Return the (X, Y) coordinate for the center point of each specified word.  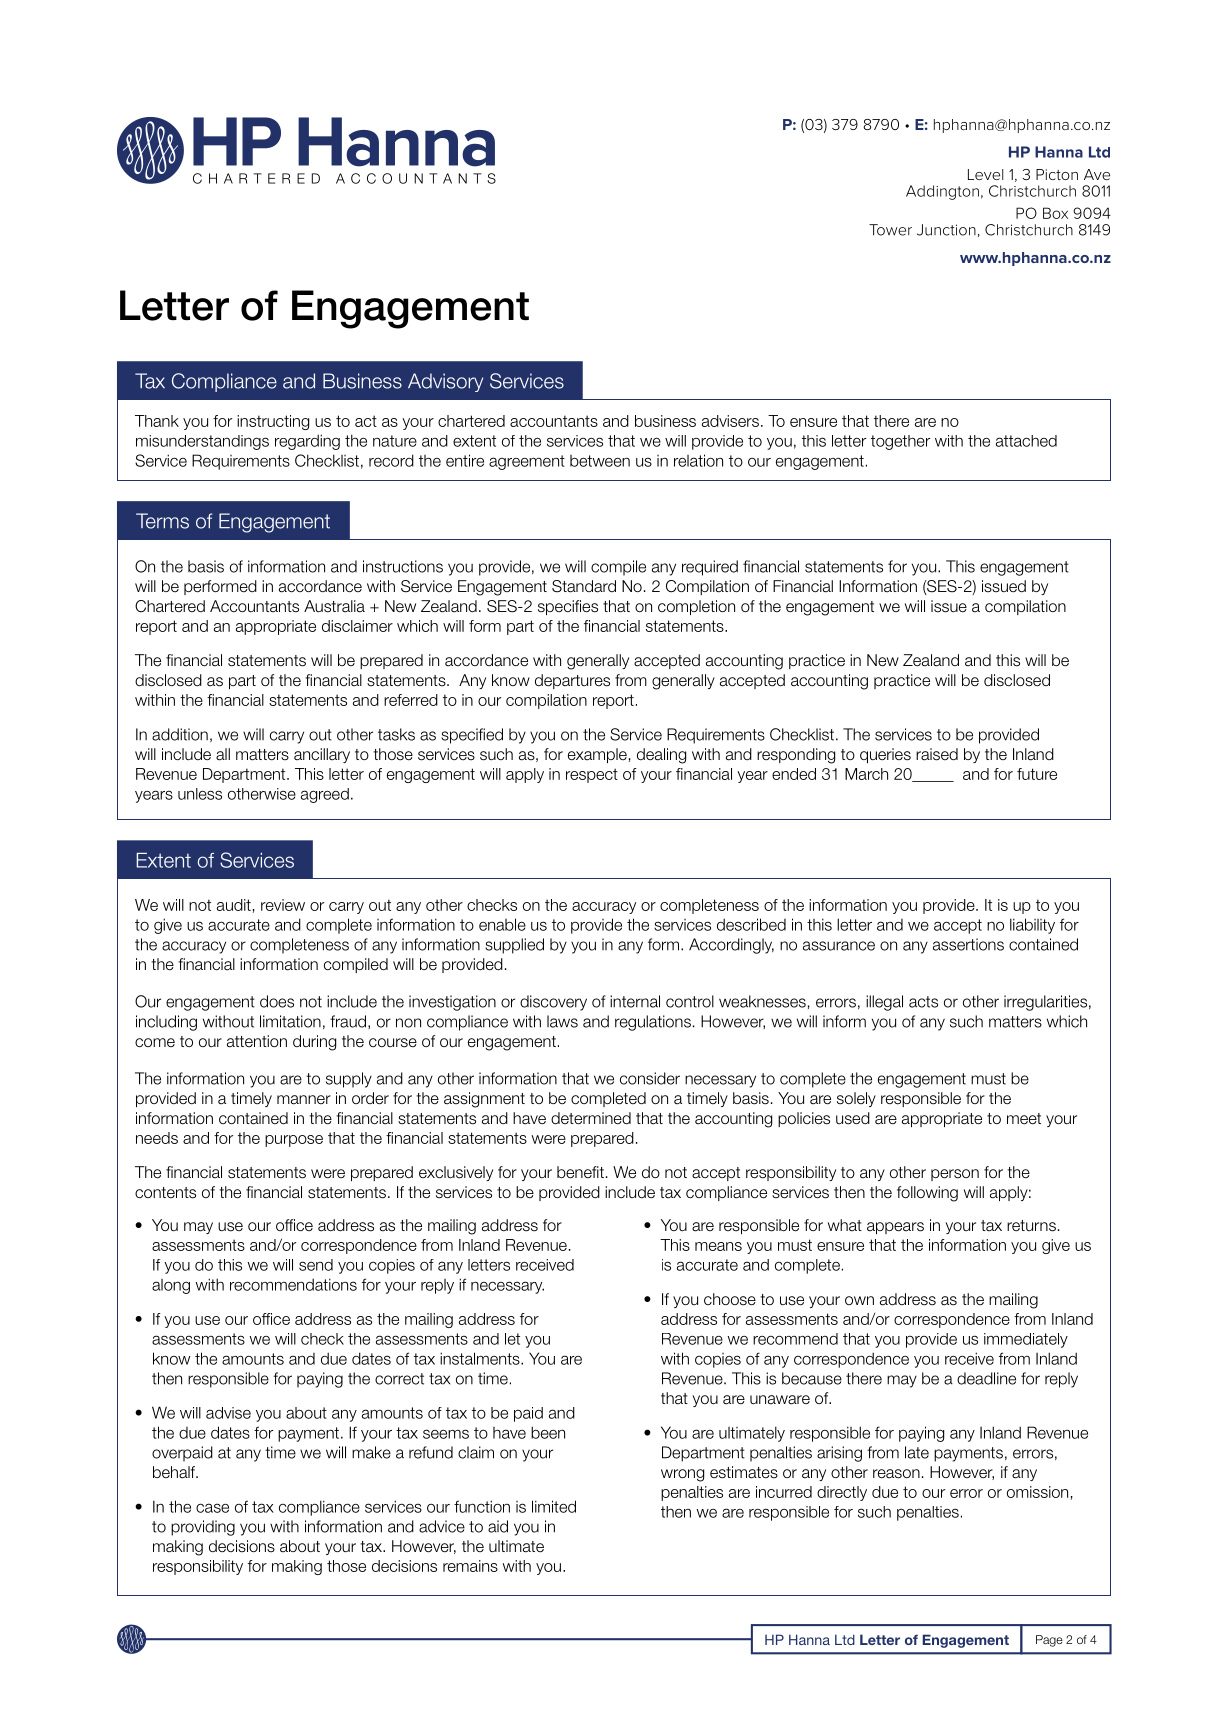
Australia (334, 606)
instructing (273, 422)
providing (203, 1528)
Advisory (445, 382)
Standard (584, 586)
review (283, 905)
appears (895, 1228)
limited (554, 1506)
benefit (580, 1172)
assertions (968, 944)
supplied (514, 946)
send (316, 1265)
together (900, 442)
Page (1049, 1641)
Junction (946, 230)
